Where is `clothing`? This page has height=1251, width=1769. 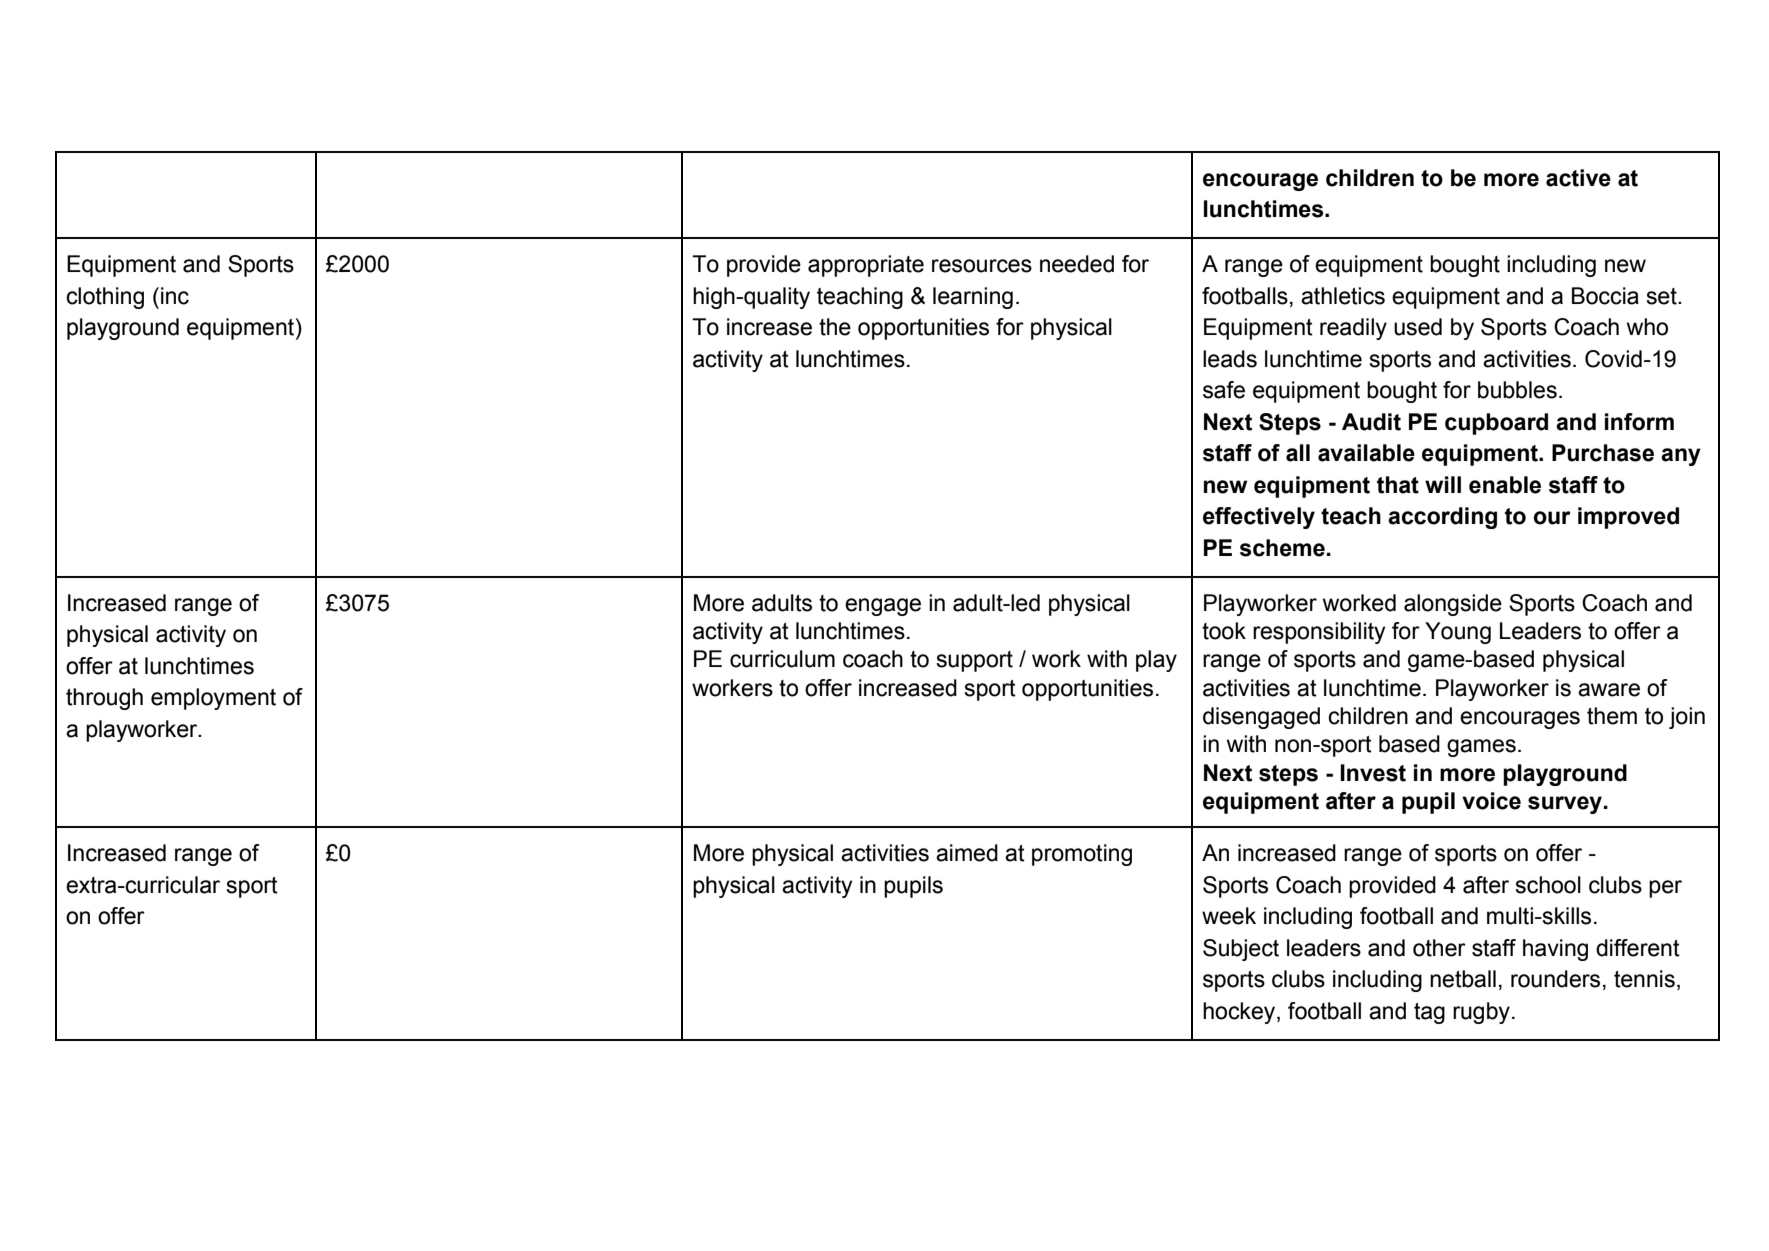
clothing is located at coordinates (105, 298).
